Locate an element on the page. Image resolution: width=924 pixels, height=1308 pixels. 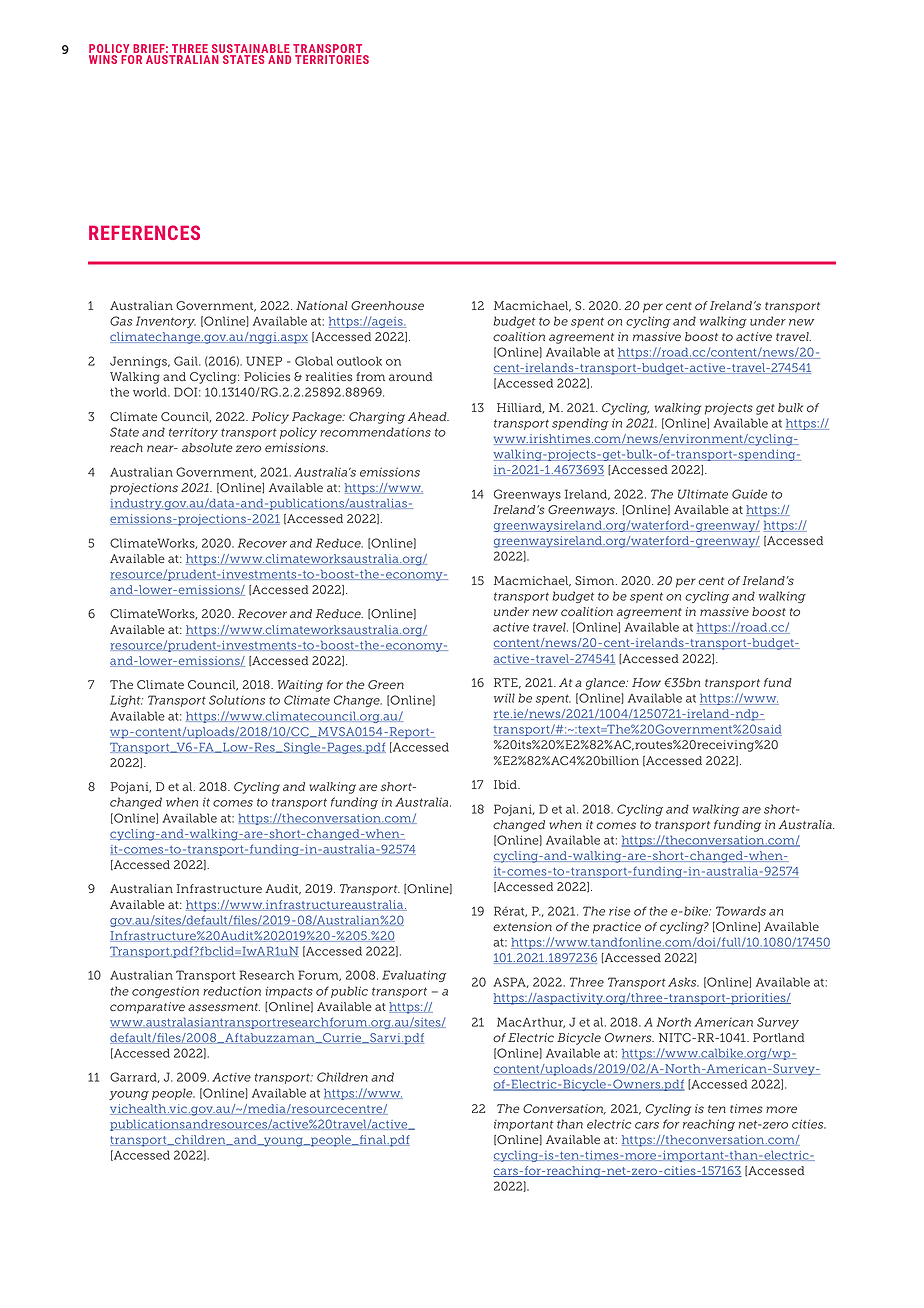
Ultimate is located at coordinates (703, 494).
